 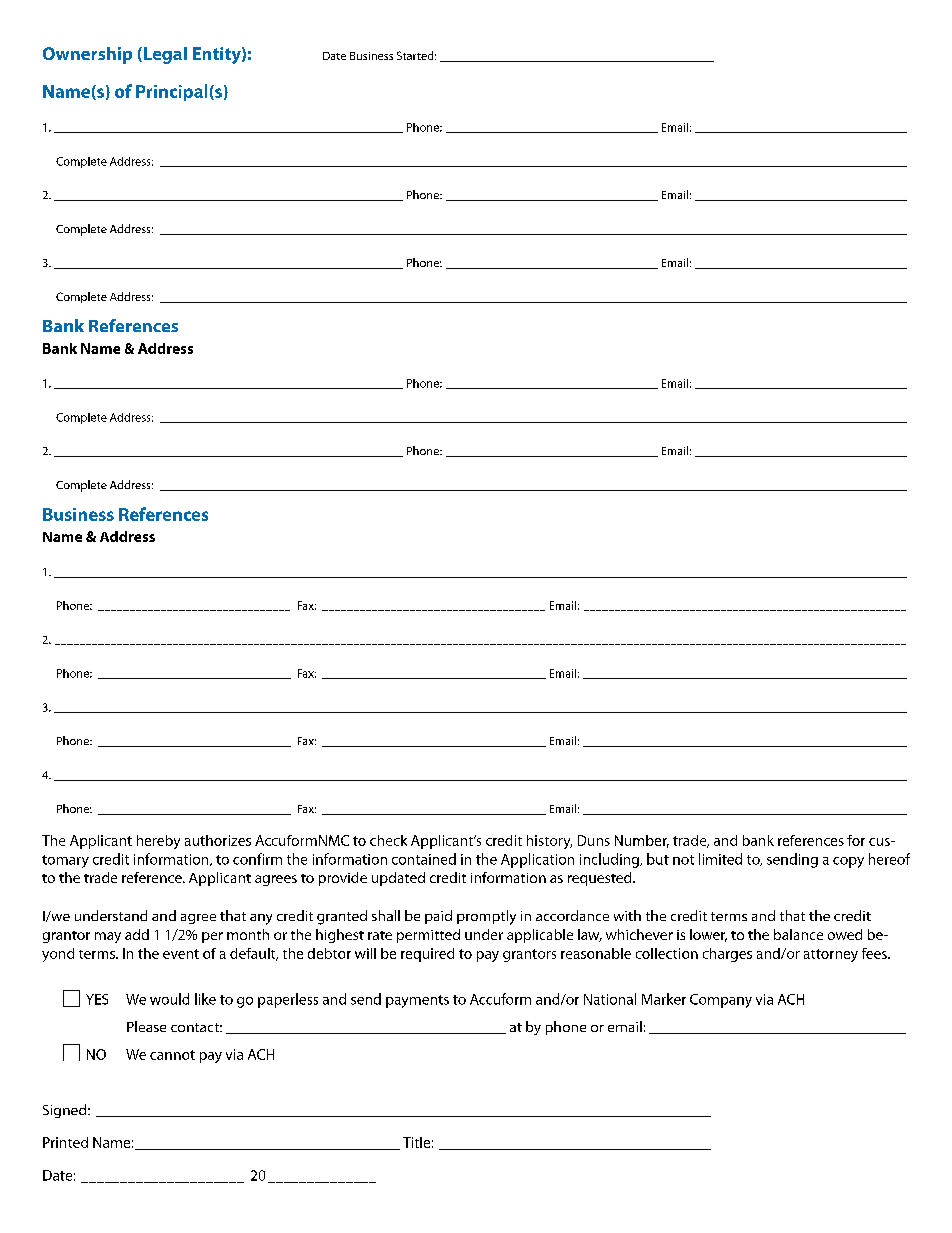 What do you see at coordinates (164, 55) in the screenshot?
I see `Legal` at bounding box center [164, 55].
